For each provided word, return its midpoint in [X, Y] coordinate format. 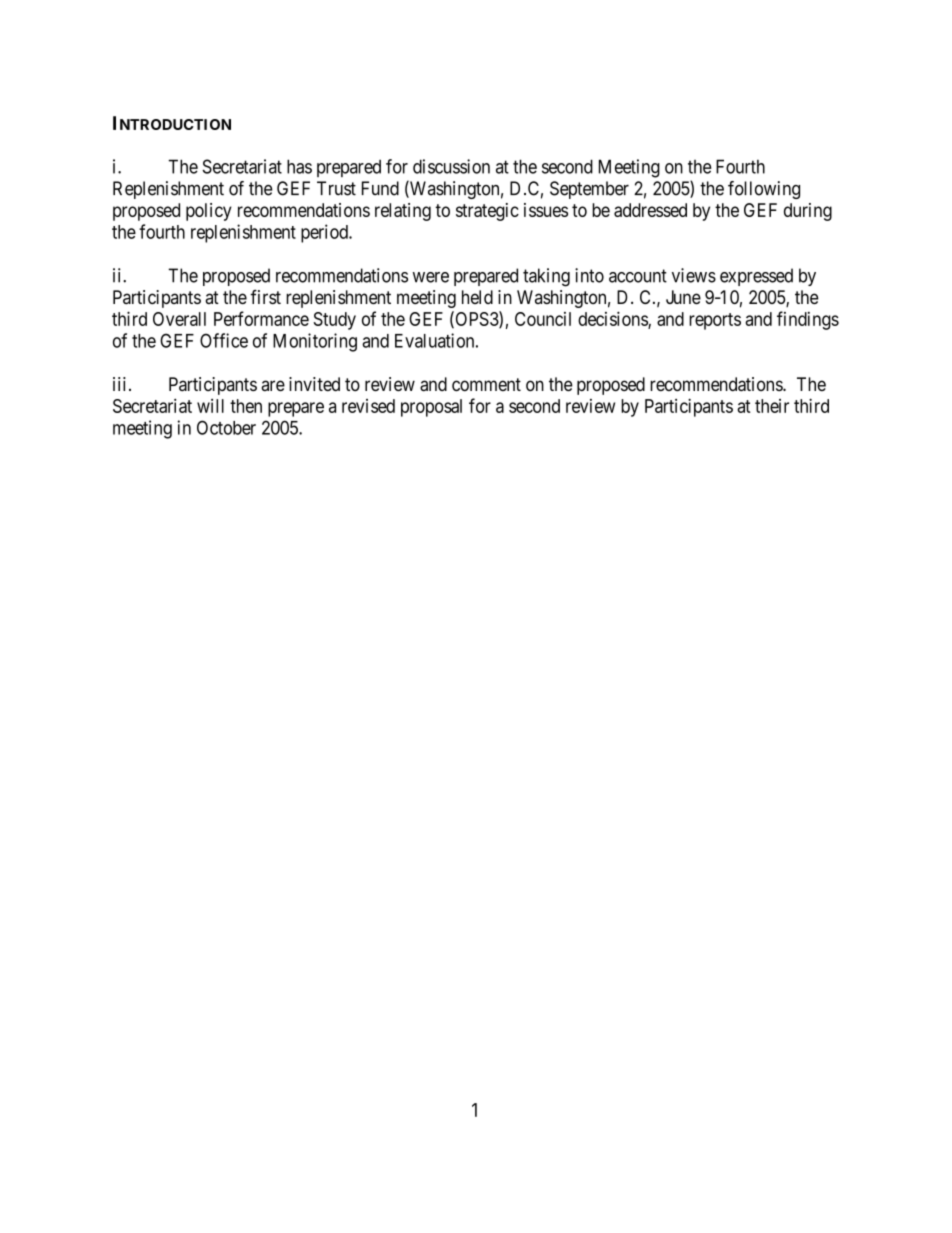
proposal [431, 408]
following [764, 190]
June [683, 297]
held [477, 297]
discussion [451, 166]
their [772, 406]
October [226, 427]
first [265, 297]
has [299, 166]
